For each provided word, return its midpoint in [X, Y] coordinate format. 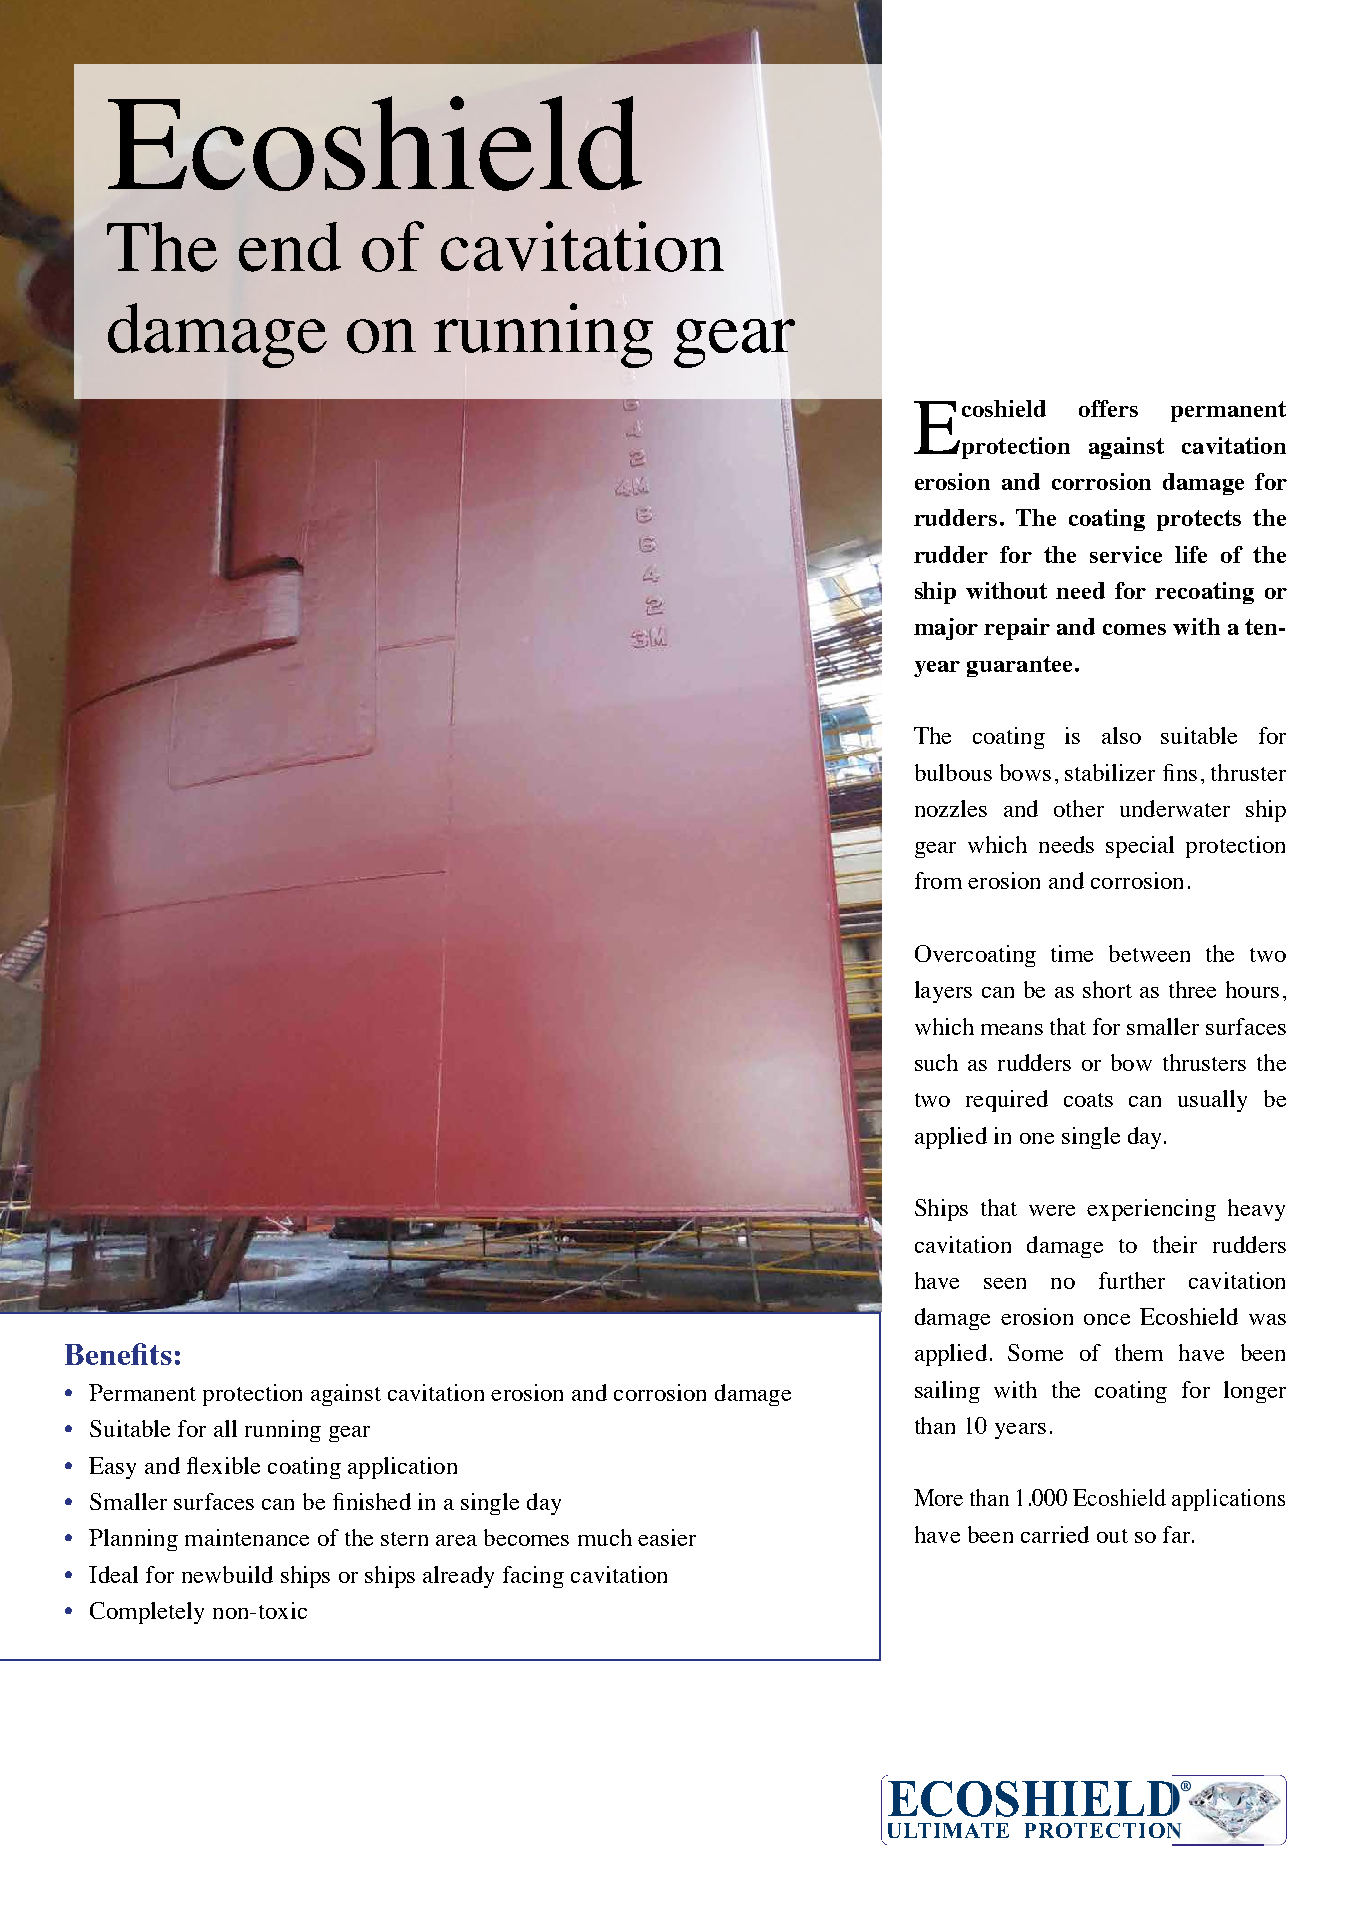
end [290, 247]
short [1107, 989]
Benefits [118, 1354]
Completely [147, 1613]
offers [1108, 408]
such [936, 1062]
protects [1199, 520]
